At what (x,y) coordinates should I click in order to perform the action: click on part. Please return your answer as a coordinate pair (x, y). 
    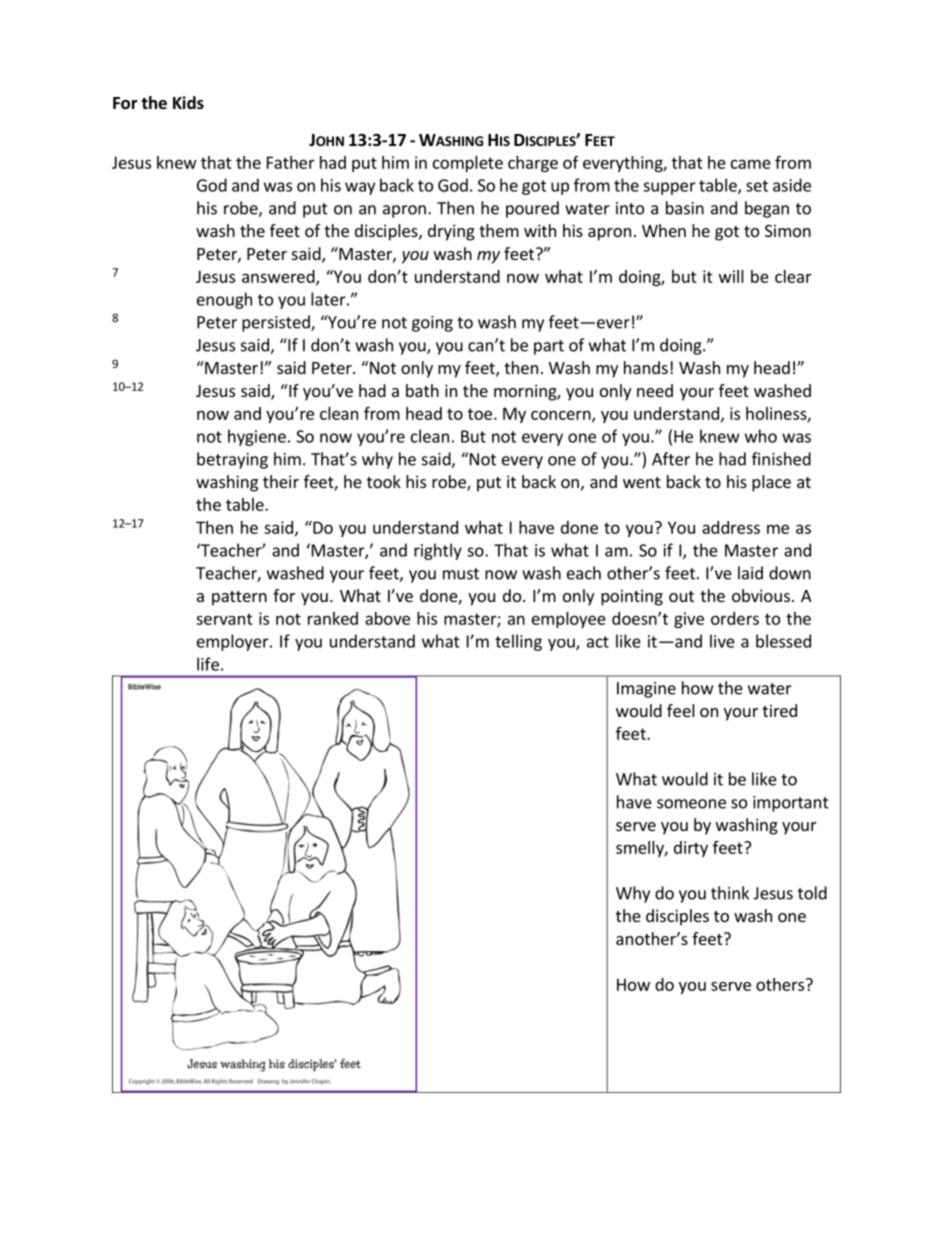
    Looking at the image, I should click on (549, 347).
